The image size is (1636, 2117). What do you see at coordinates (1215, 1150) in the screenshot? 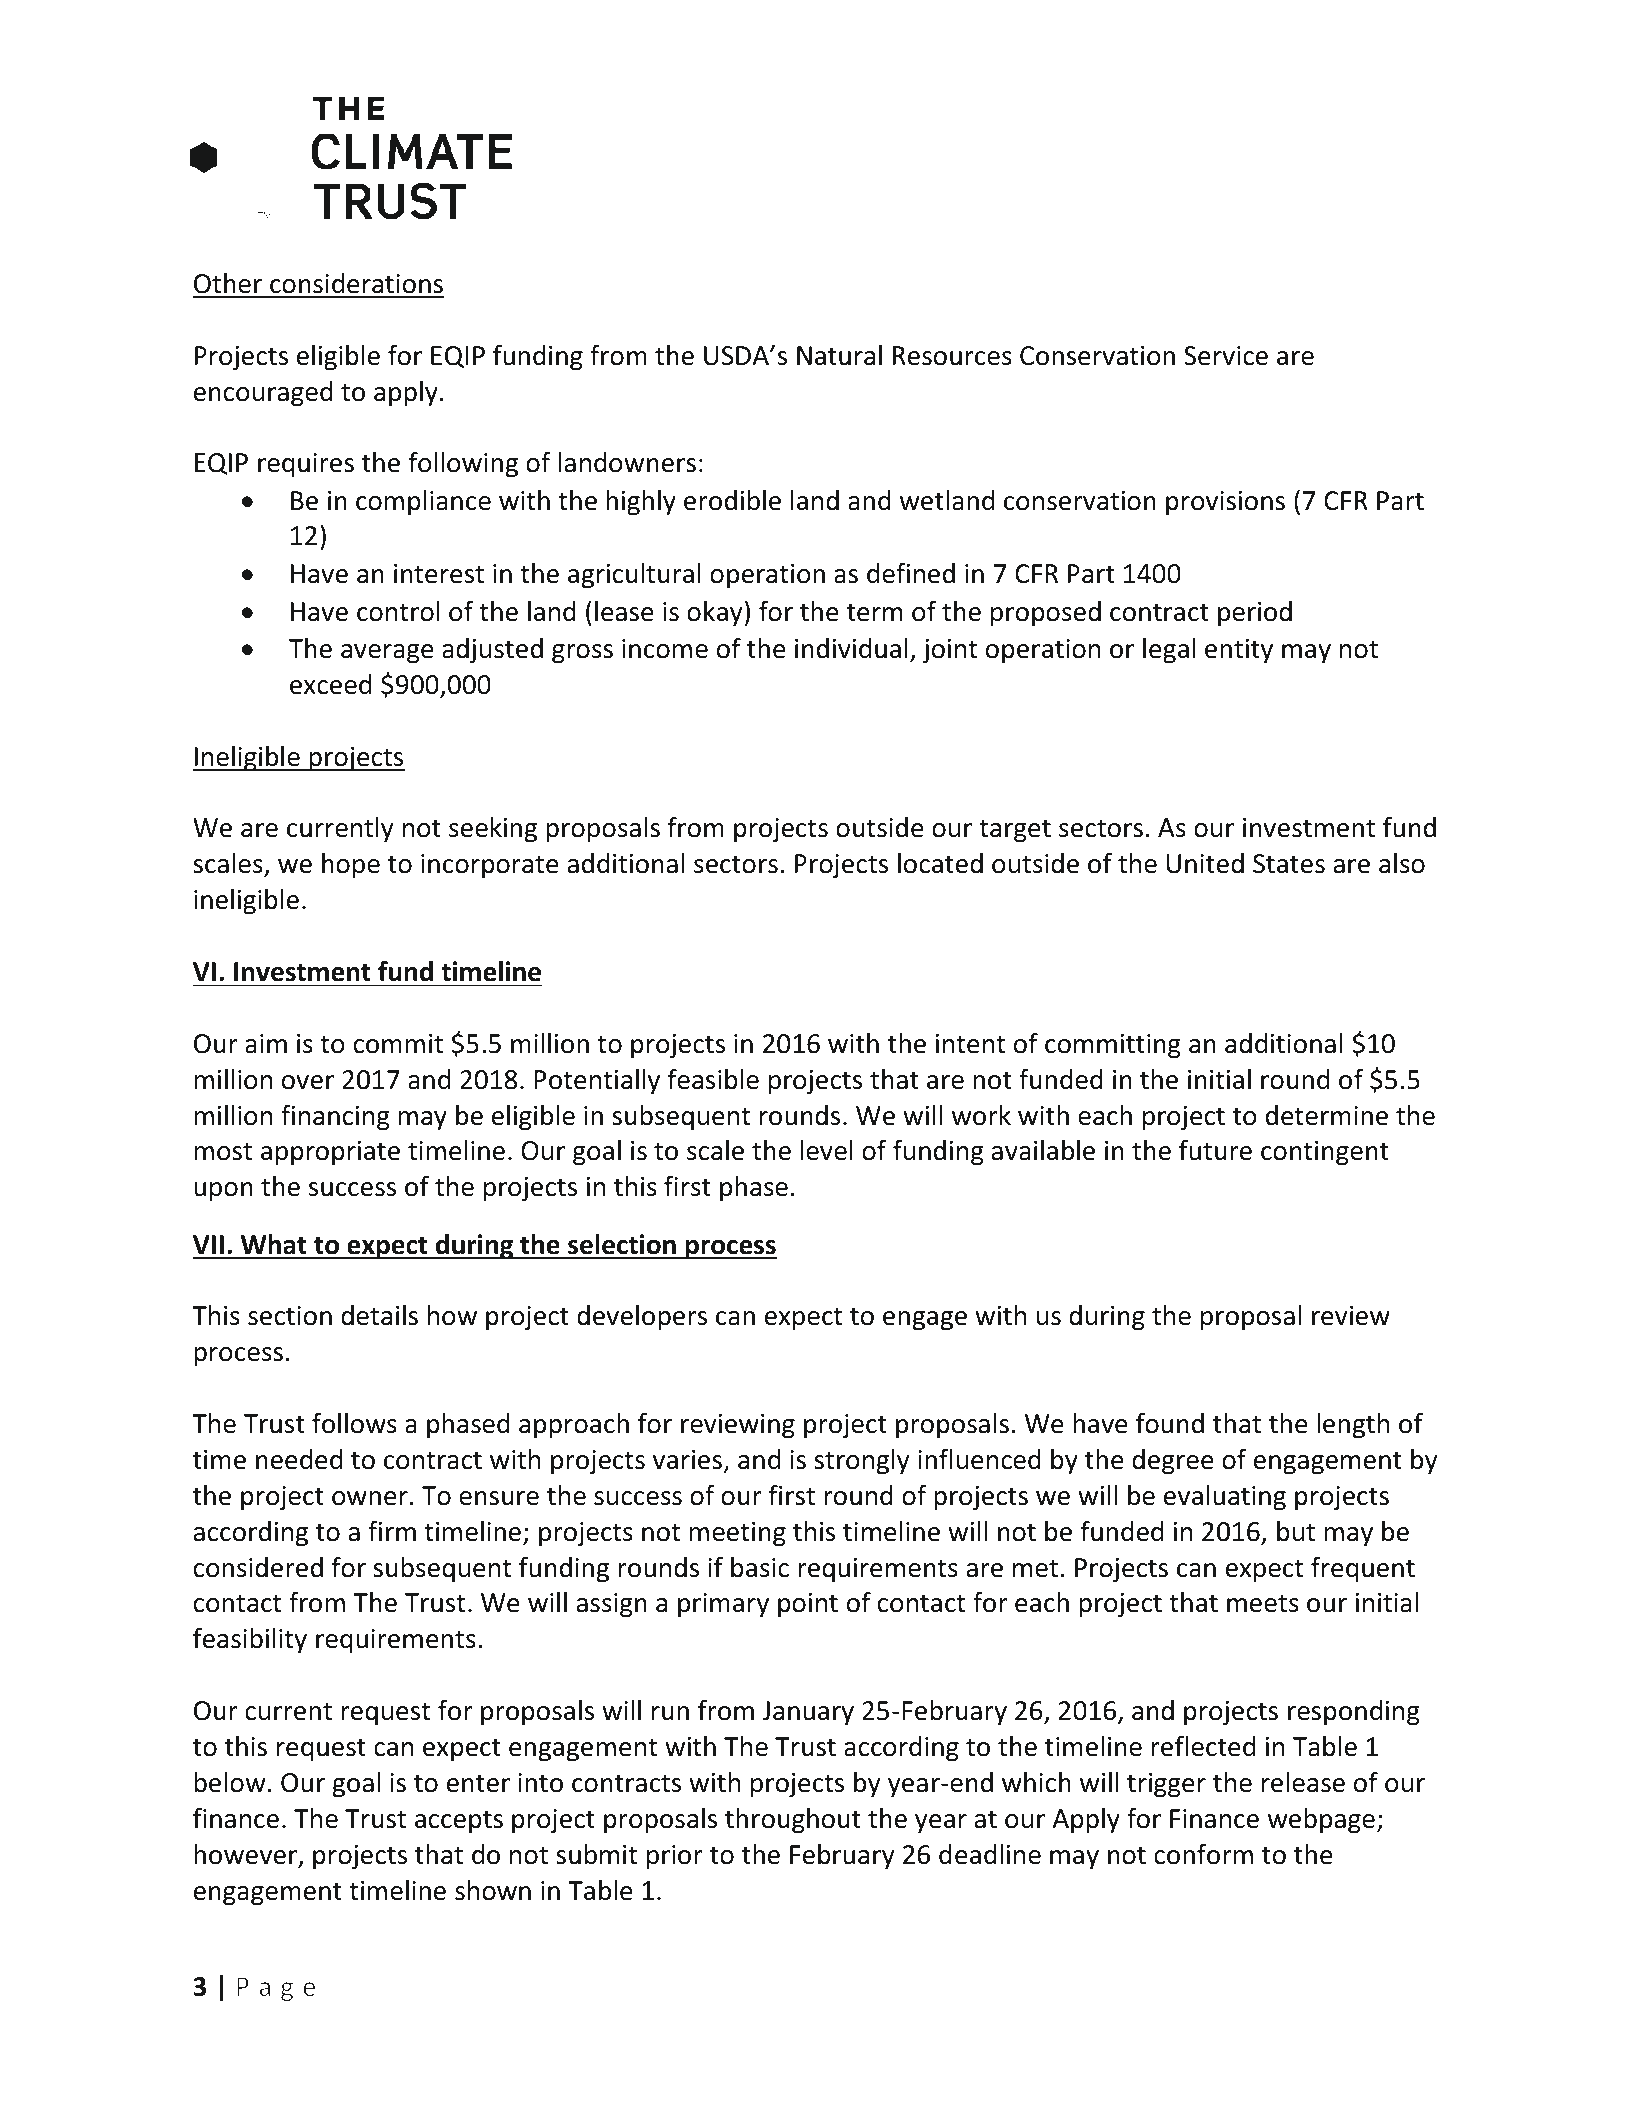
I see `future` at bounding box center [1215, 1150].
